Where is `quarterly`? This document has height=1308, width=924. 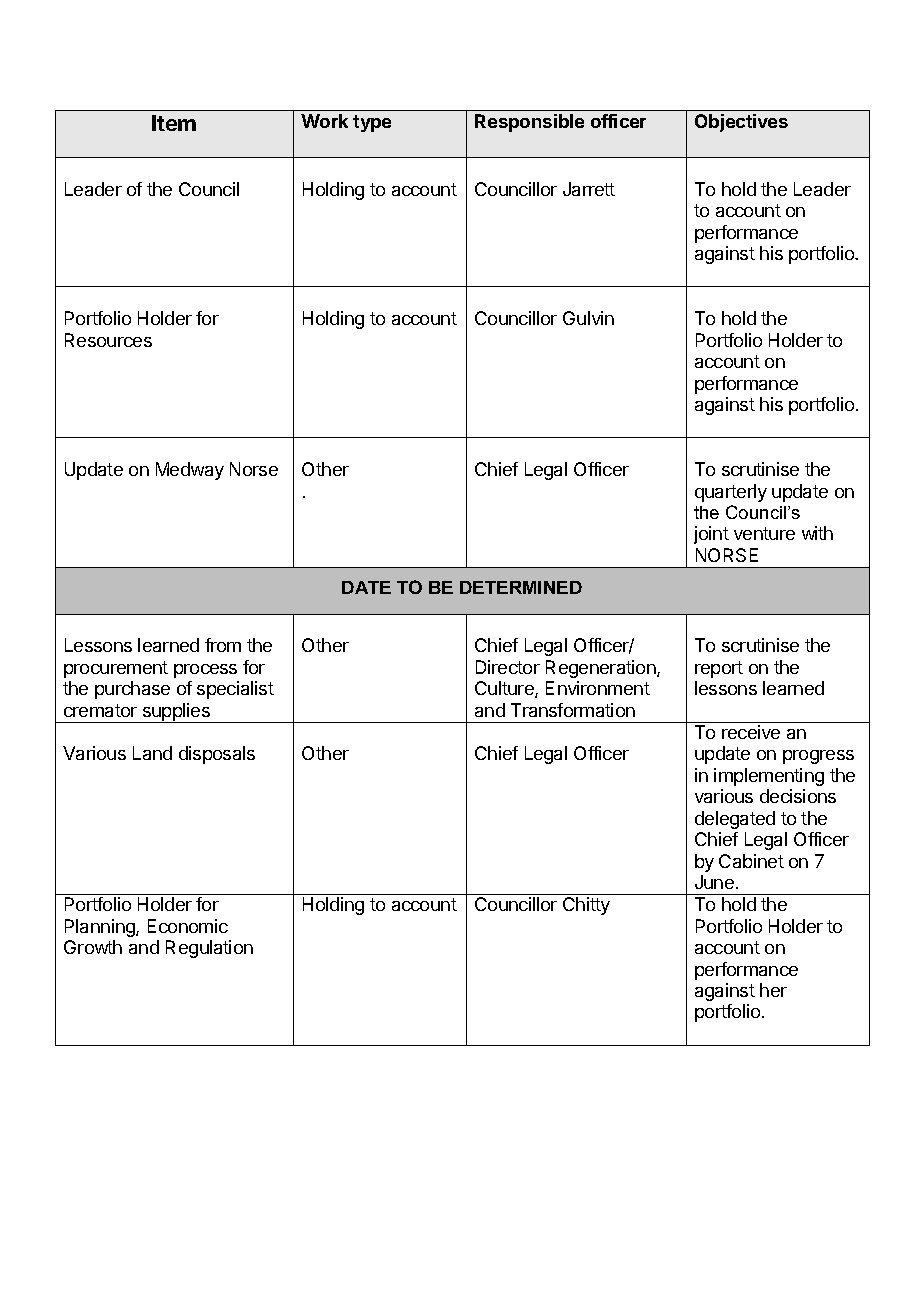 quarterly is located at coordinates (731, 493).
